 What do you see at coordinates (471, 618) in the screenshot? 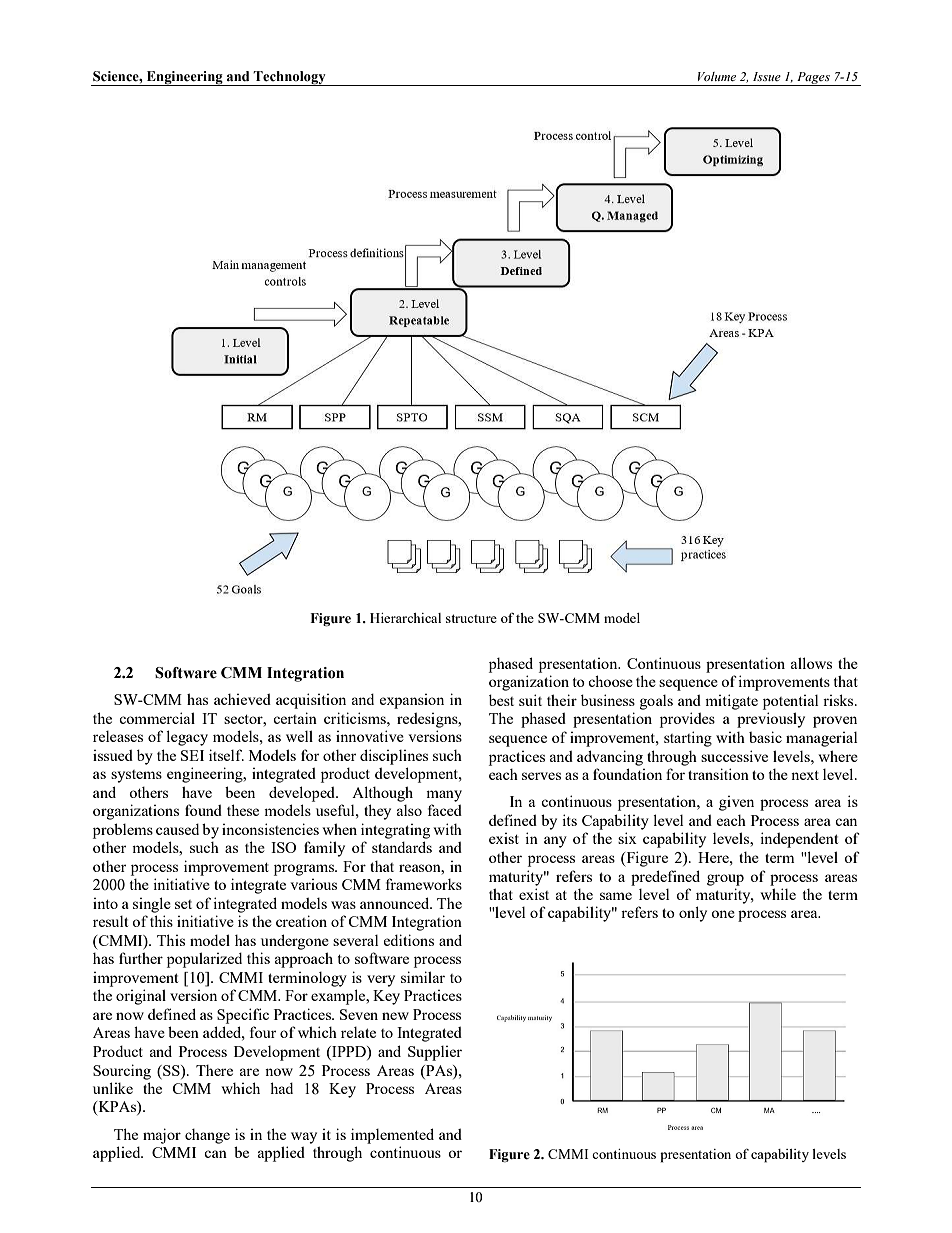
I see `structure` at bounding box center [471, 618].
